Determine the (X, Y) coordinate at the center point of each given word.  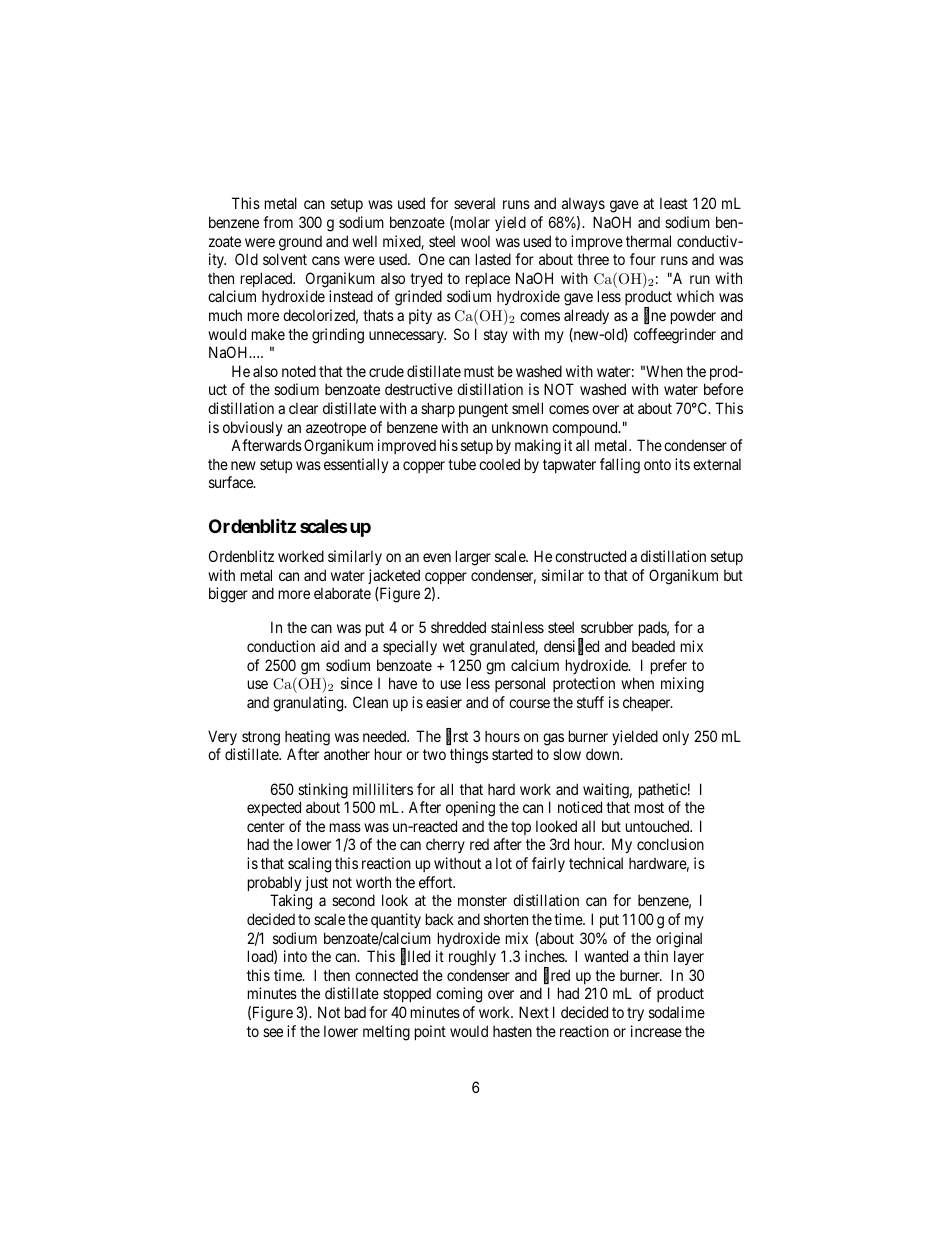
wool (475, 241)
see (273, 1032)
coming (459, 995)
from (278, 222)
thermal (648, 241)
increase (656, 1031)
